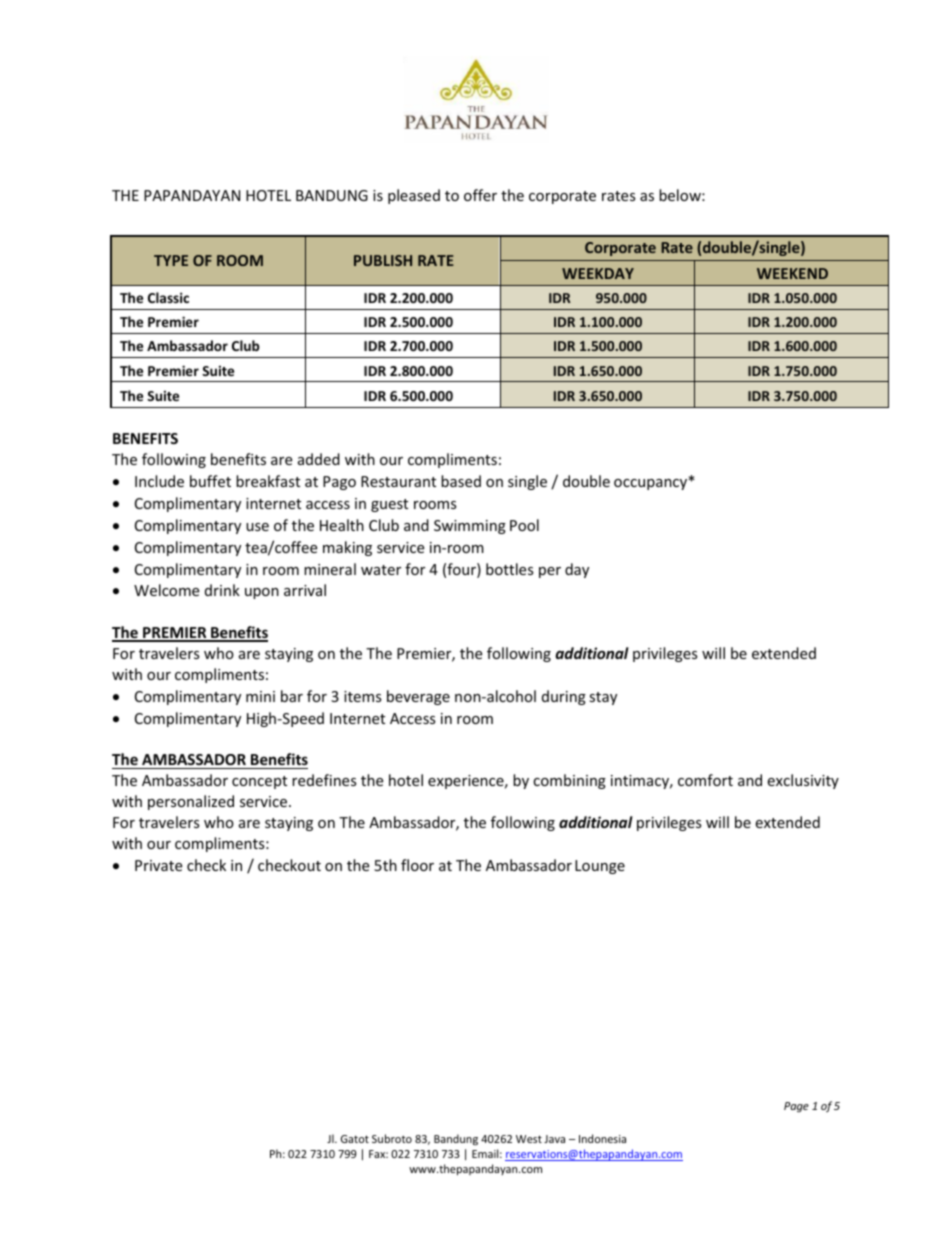 This page has height=1233, width=952. I want to click on Lounge, so click(600, 867).
